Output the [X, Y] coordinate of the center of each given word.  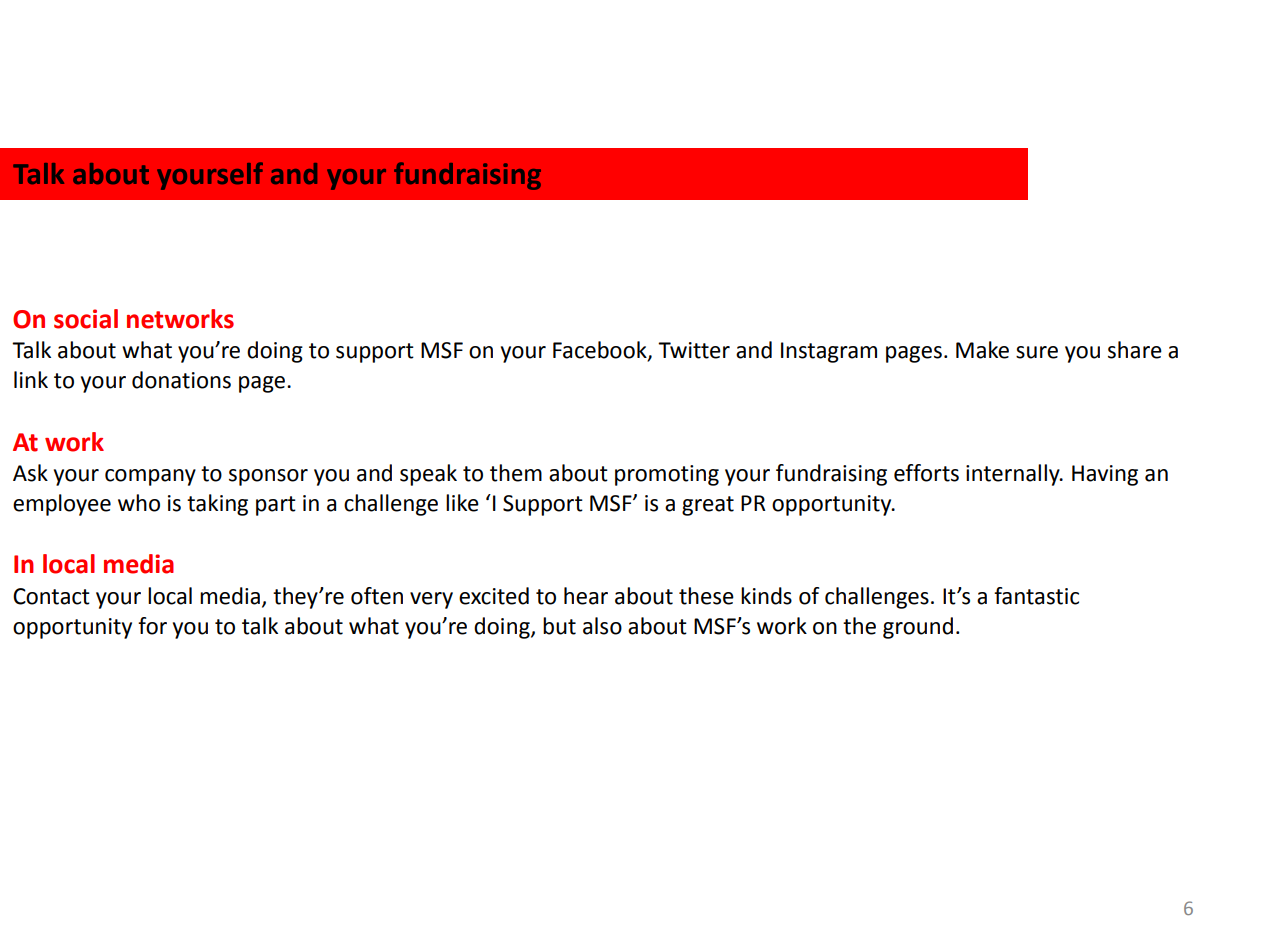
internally [1014, 475]
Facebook [601, 351]
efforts [926, 473]
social [86, 319]
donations [181, 380]
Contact [51, 596]
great [708, 506]
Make [982, 350]
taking [217, 505]
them [516, 473]
